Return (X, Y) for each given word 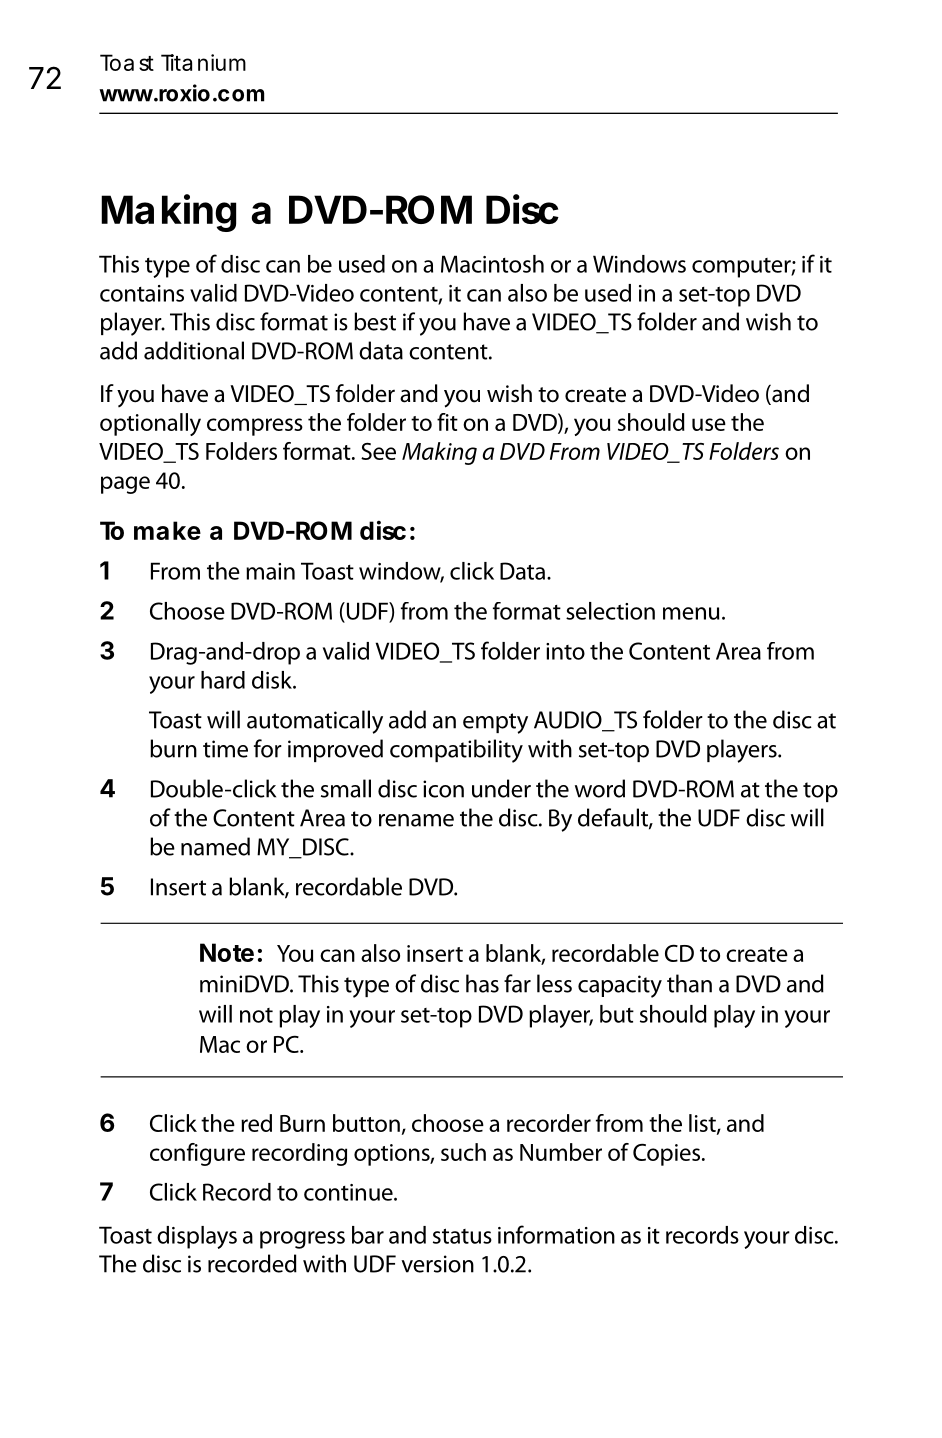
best (375, 321)
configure (197, 1154)
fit (447, 422)
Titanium (203, 62)
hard (223, 680)
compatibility (456, 751)
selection (610, 611)
